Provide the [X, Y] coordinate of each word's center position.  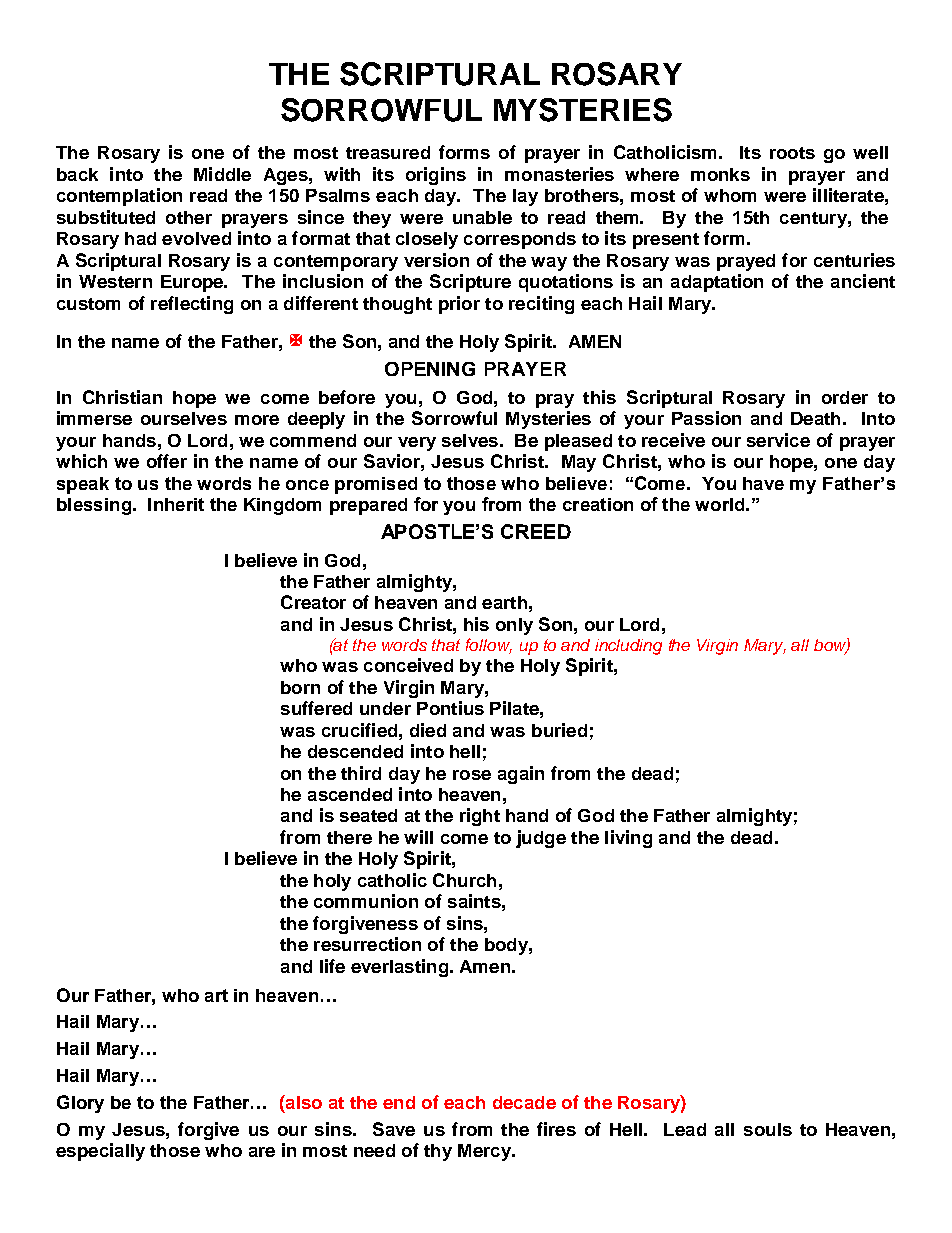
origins [436, 176]
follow [489, 646]
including [628, 647]
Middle [222, 174]
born [300, 687]
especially [100, 1152]
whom [730, 195]
